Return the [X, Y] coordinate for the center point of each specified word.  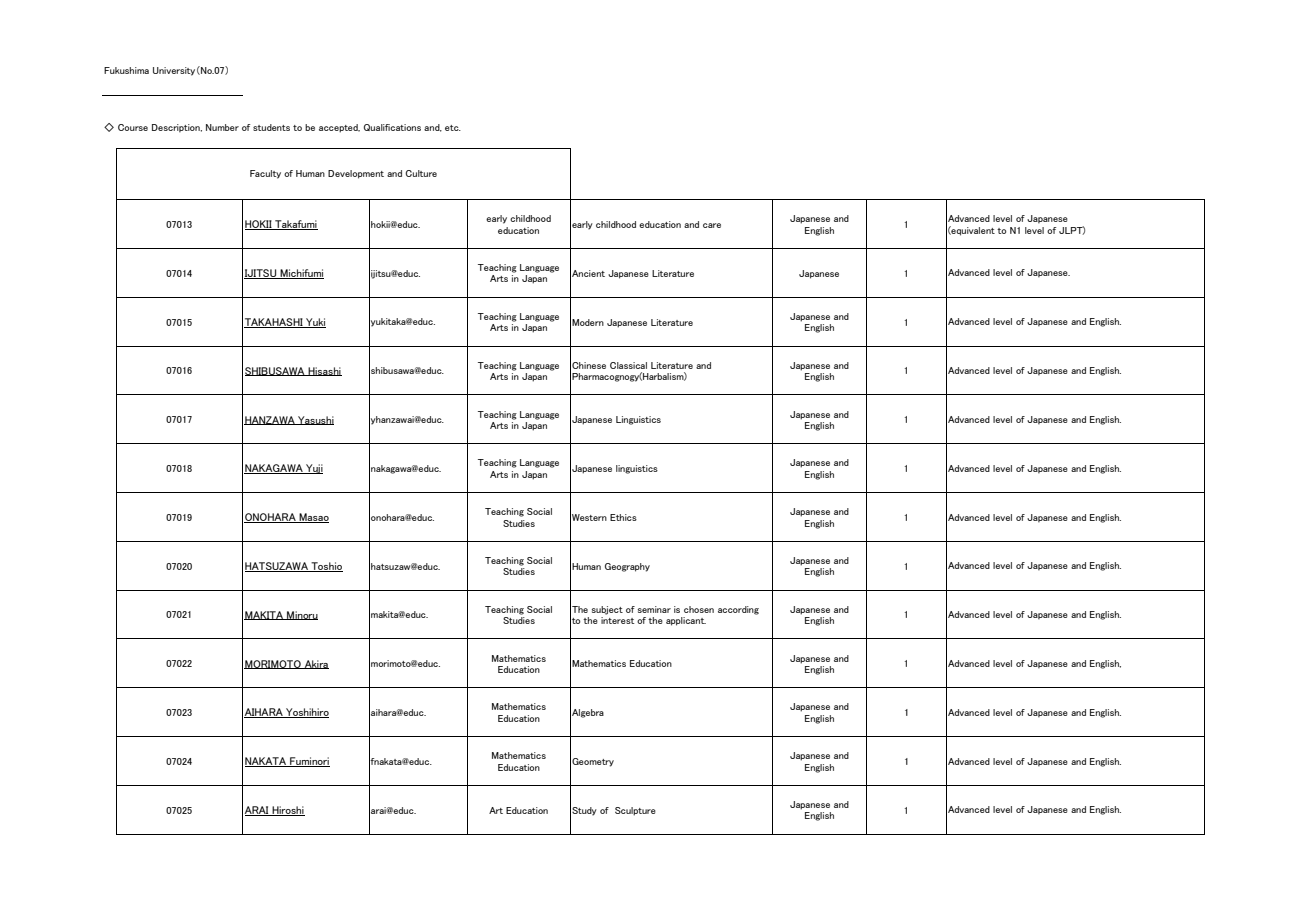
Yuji [313, 469]
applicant [686, 621]
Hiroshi [287, 811]
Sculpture [635, 811]
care [712, 225]
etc [453, 128]
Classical [628, 365]
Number [222, 127]
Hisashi [324, 371]
